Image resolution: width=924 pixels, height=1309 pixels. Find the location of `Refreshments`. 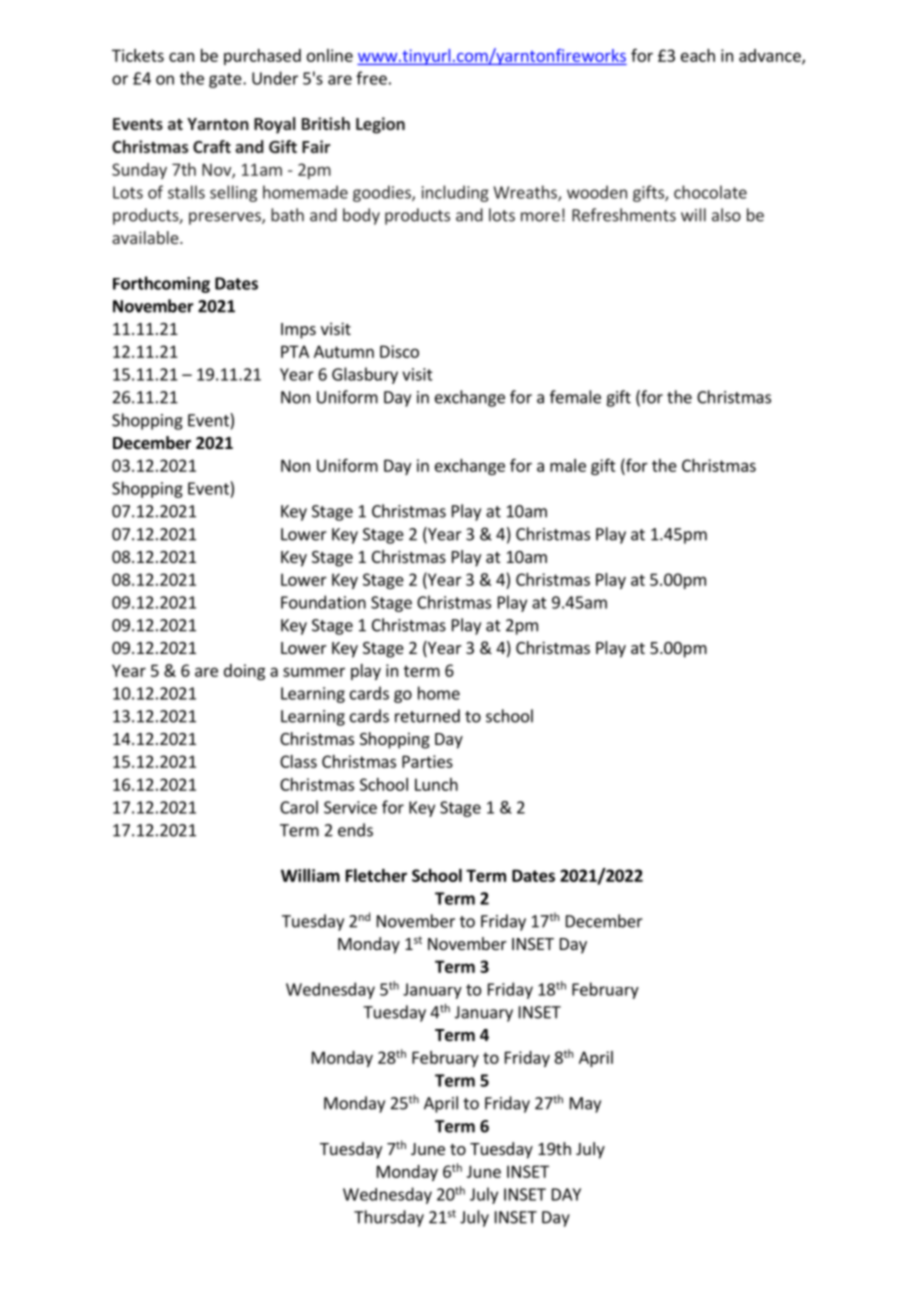

Refreshments is located at coordinates (624, 215).
